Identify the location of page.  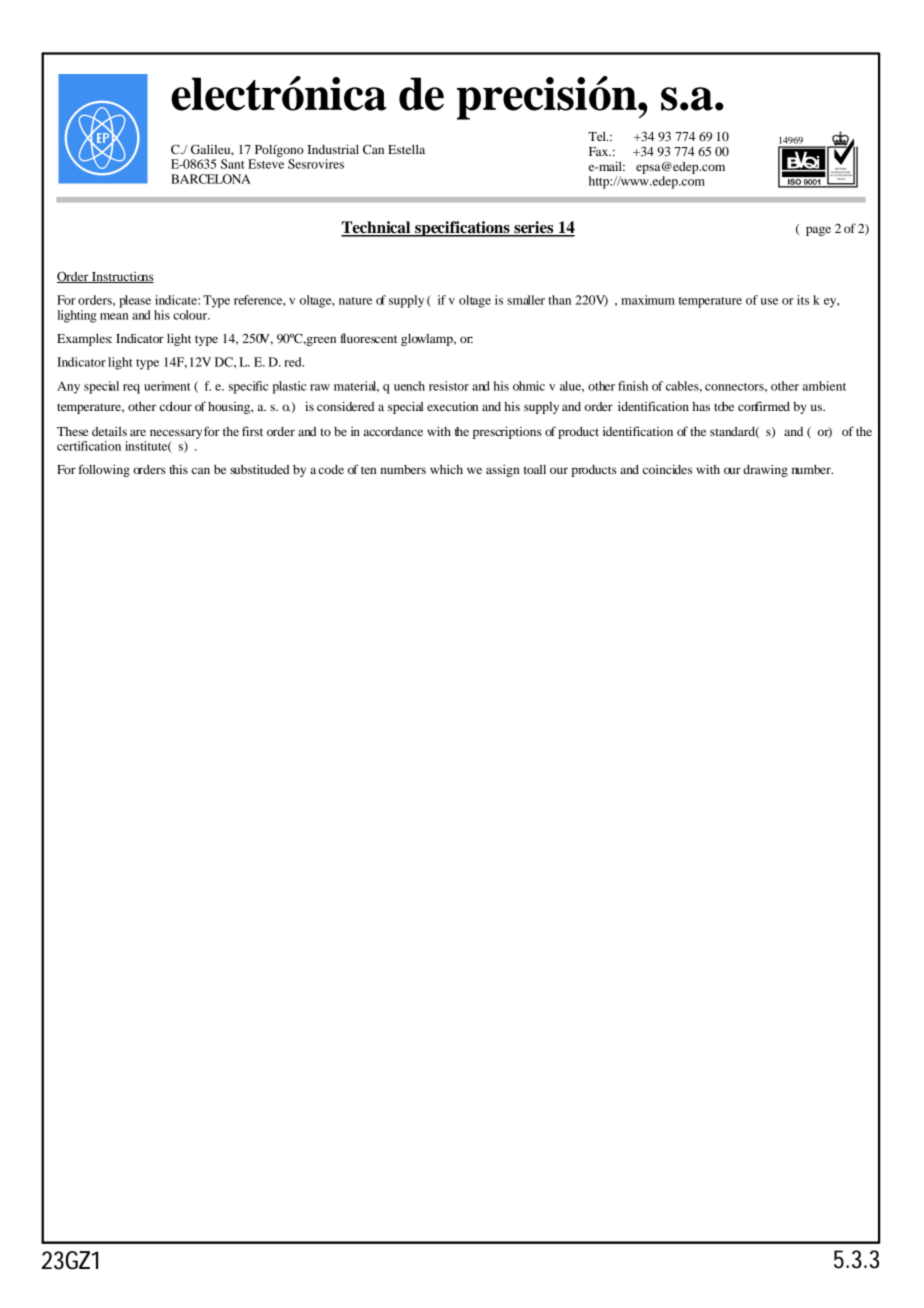
(818, 231).
